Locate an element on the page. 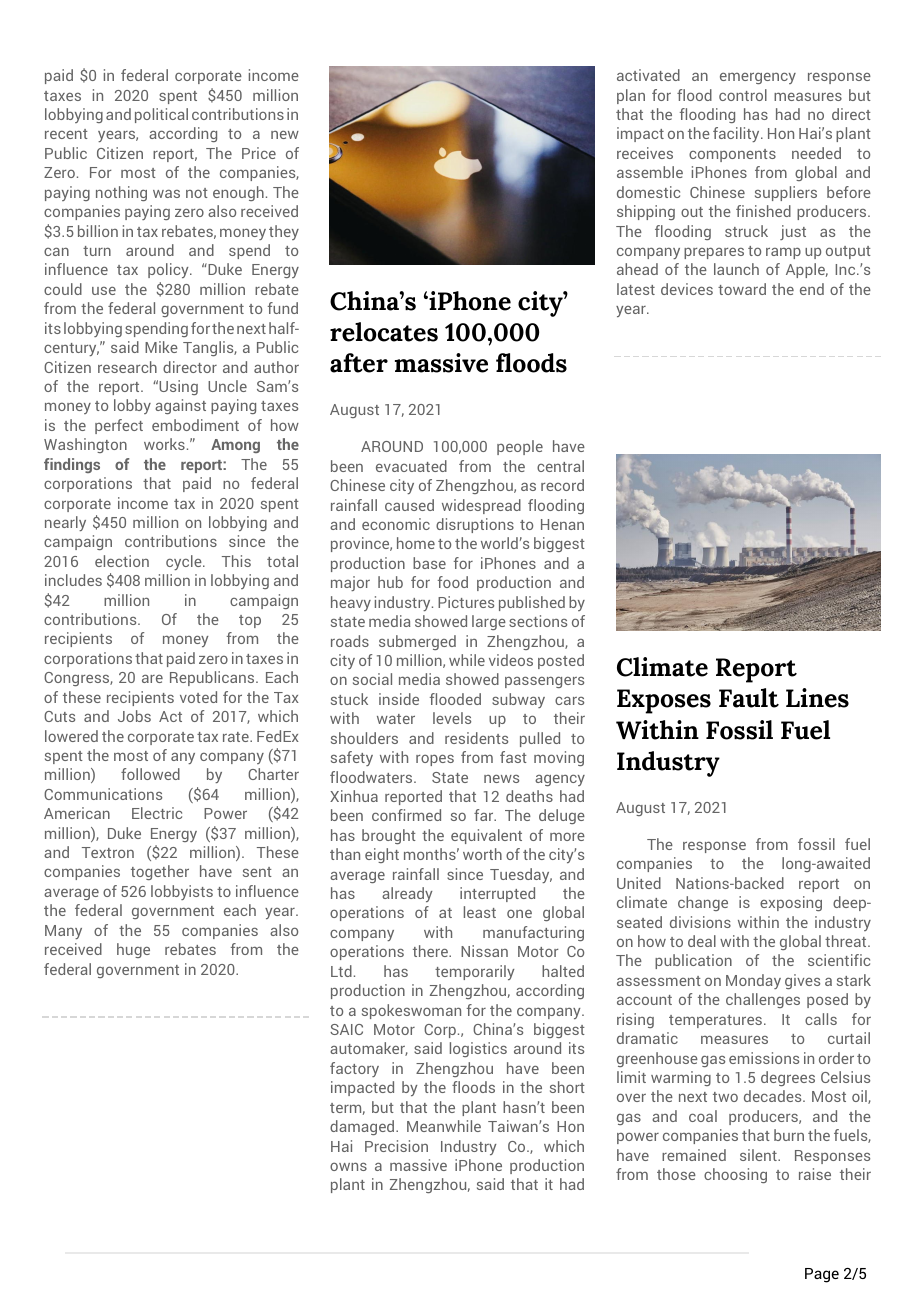 This image has width=924, height=1308. receives is located at coordinates (645, 153).
